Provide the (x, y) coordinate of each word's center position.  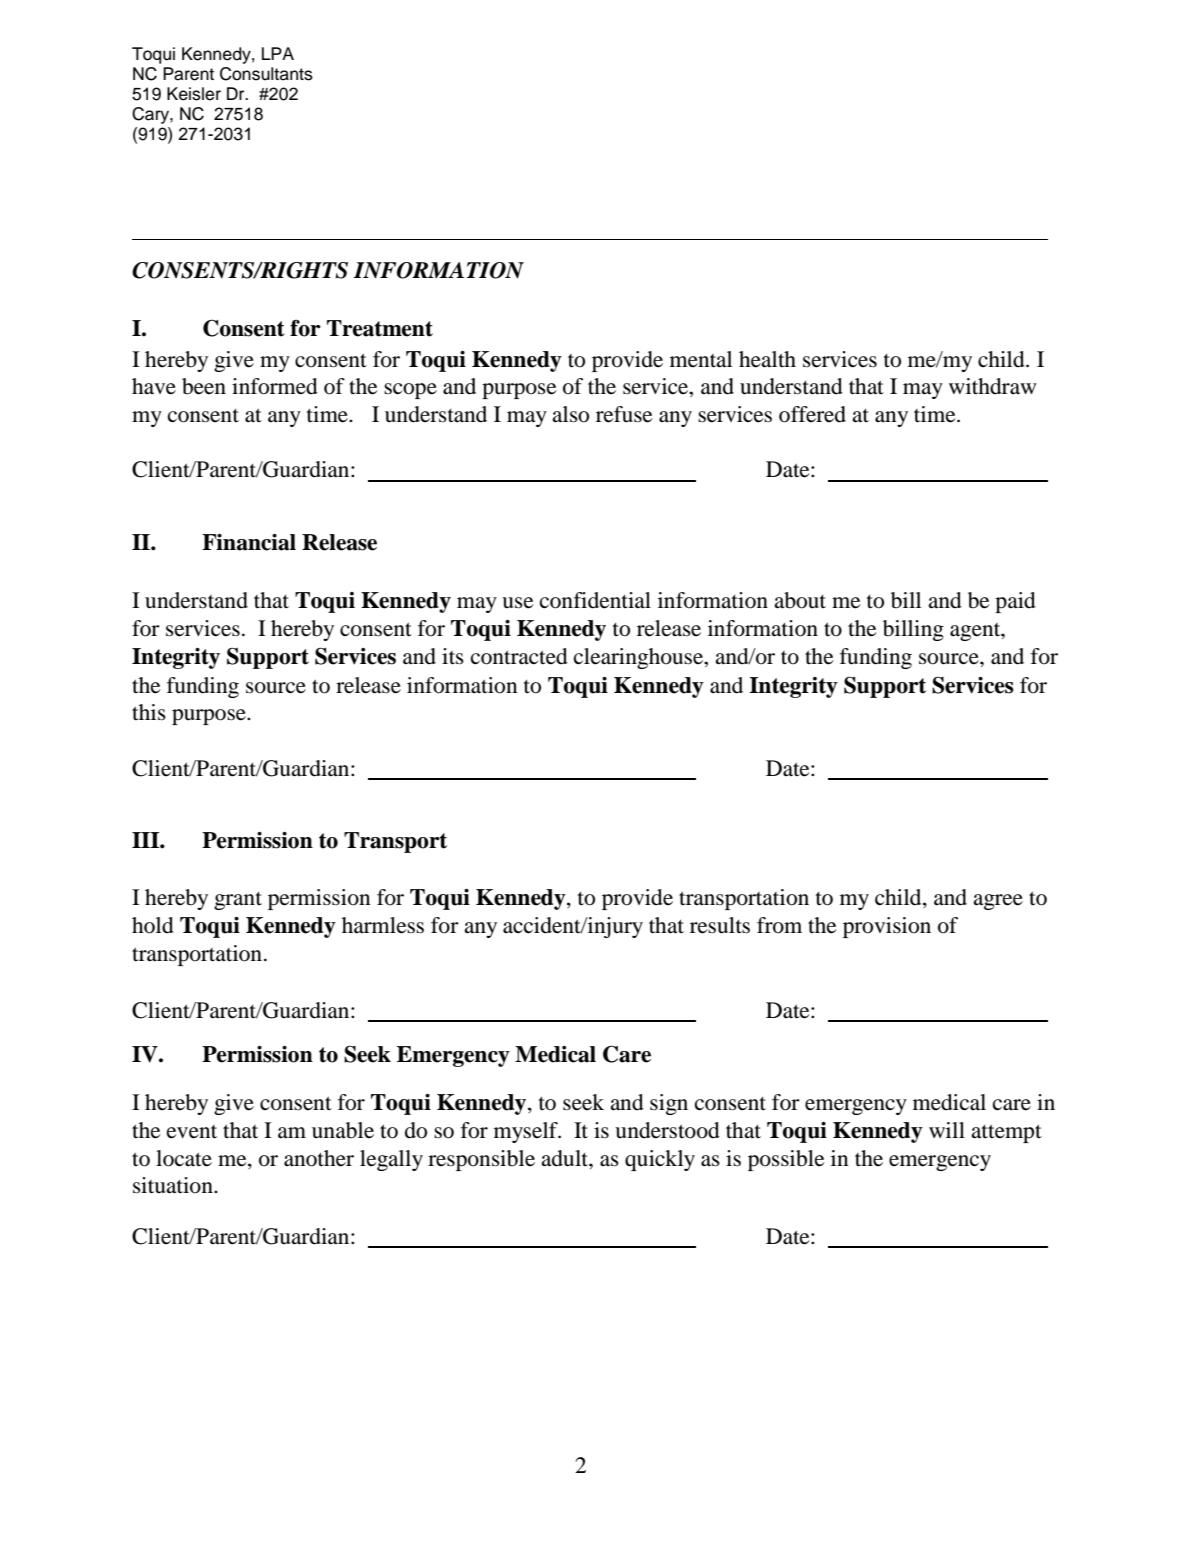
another (319, 1158)
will (947, 1130)
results (720, 925)
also (570, 414)
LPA (278, 53)
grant (238, 901)
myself (527, 1132)
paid (1015, 602)
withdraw (992, 386)
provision (887, 927)
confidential (595, 600)
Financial (249, 542)
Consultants (266, 74)
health (767, 359)
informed (275, 386)
